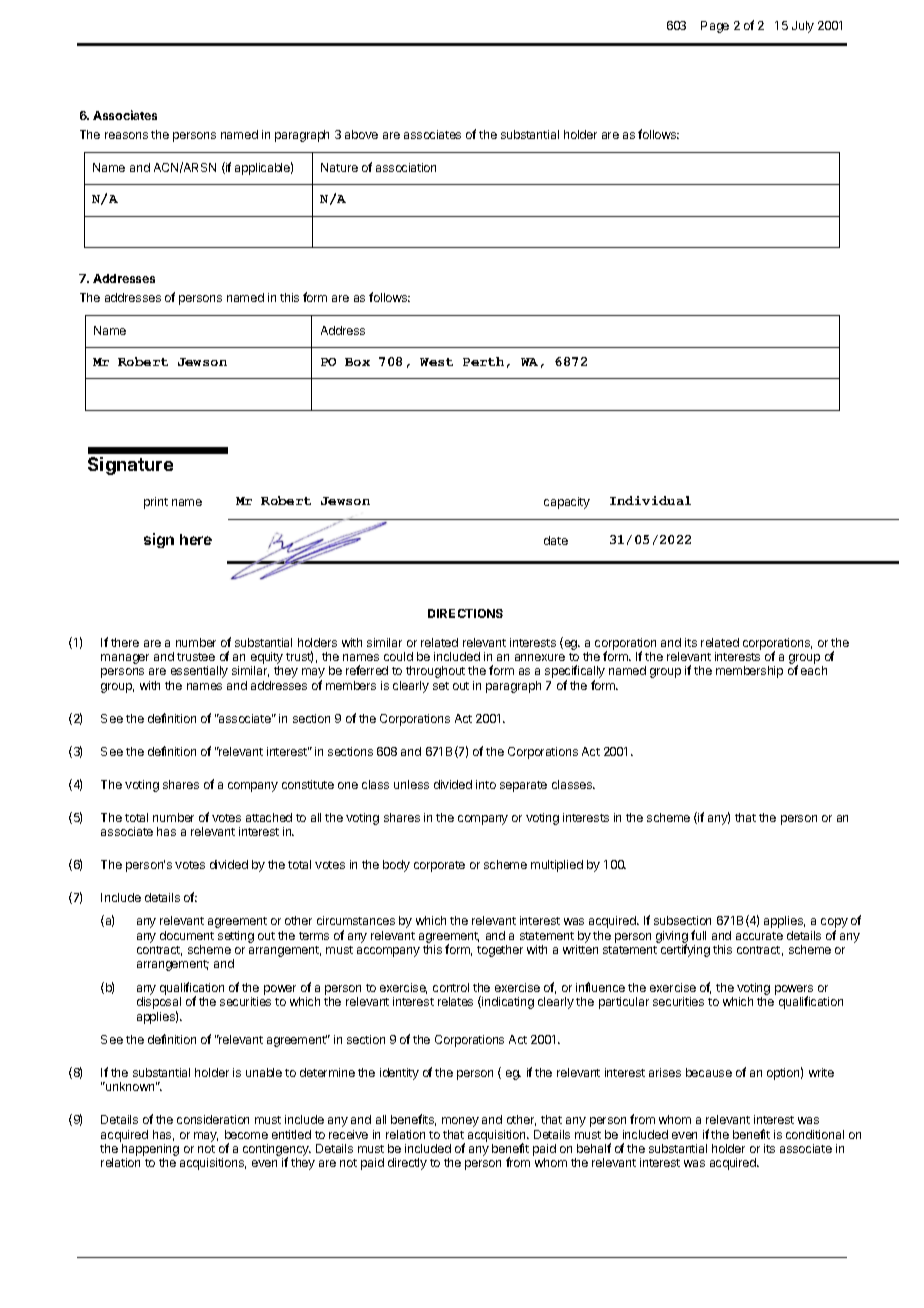 The image size is (924, 1308). Describe the element at coordinates (460, 1122) in the screenshot. I see `money` at that location.
